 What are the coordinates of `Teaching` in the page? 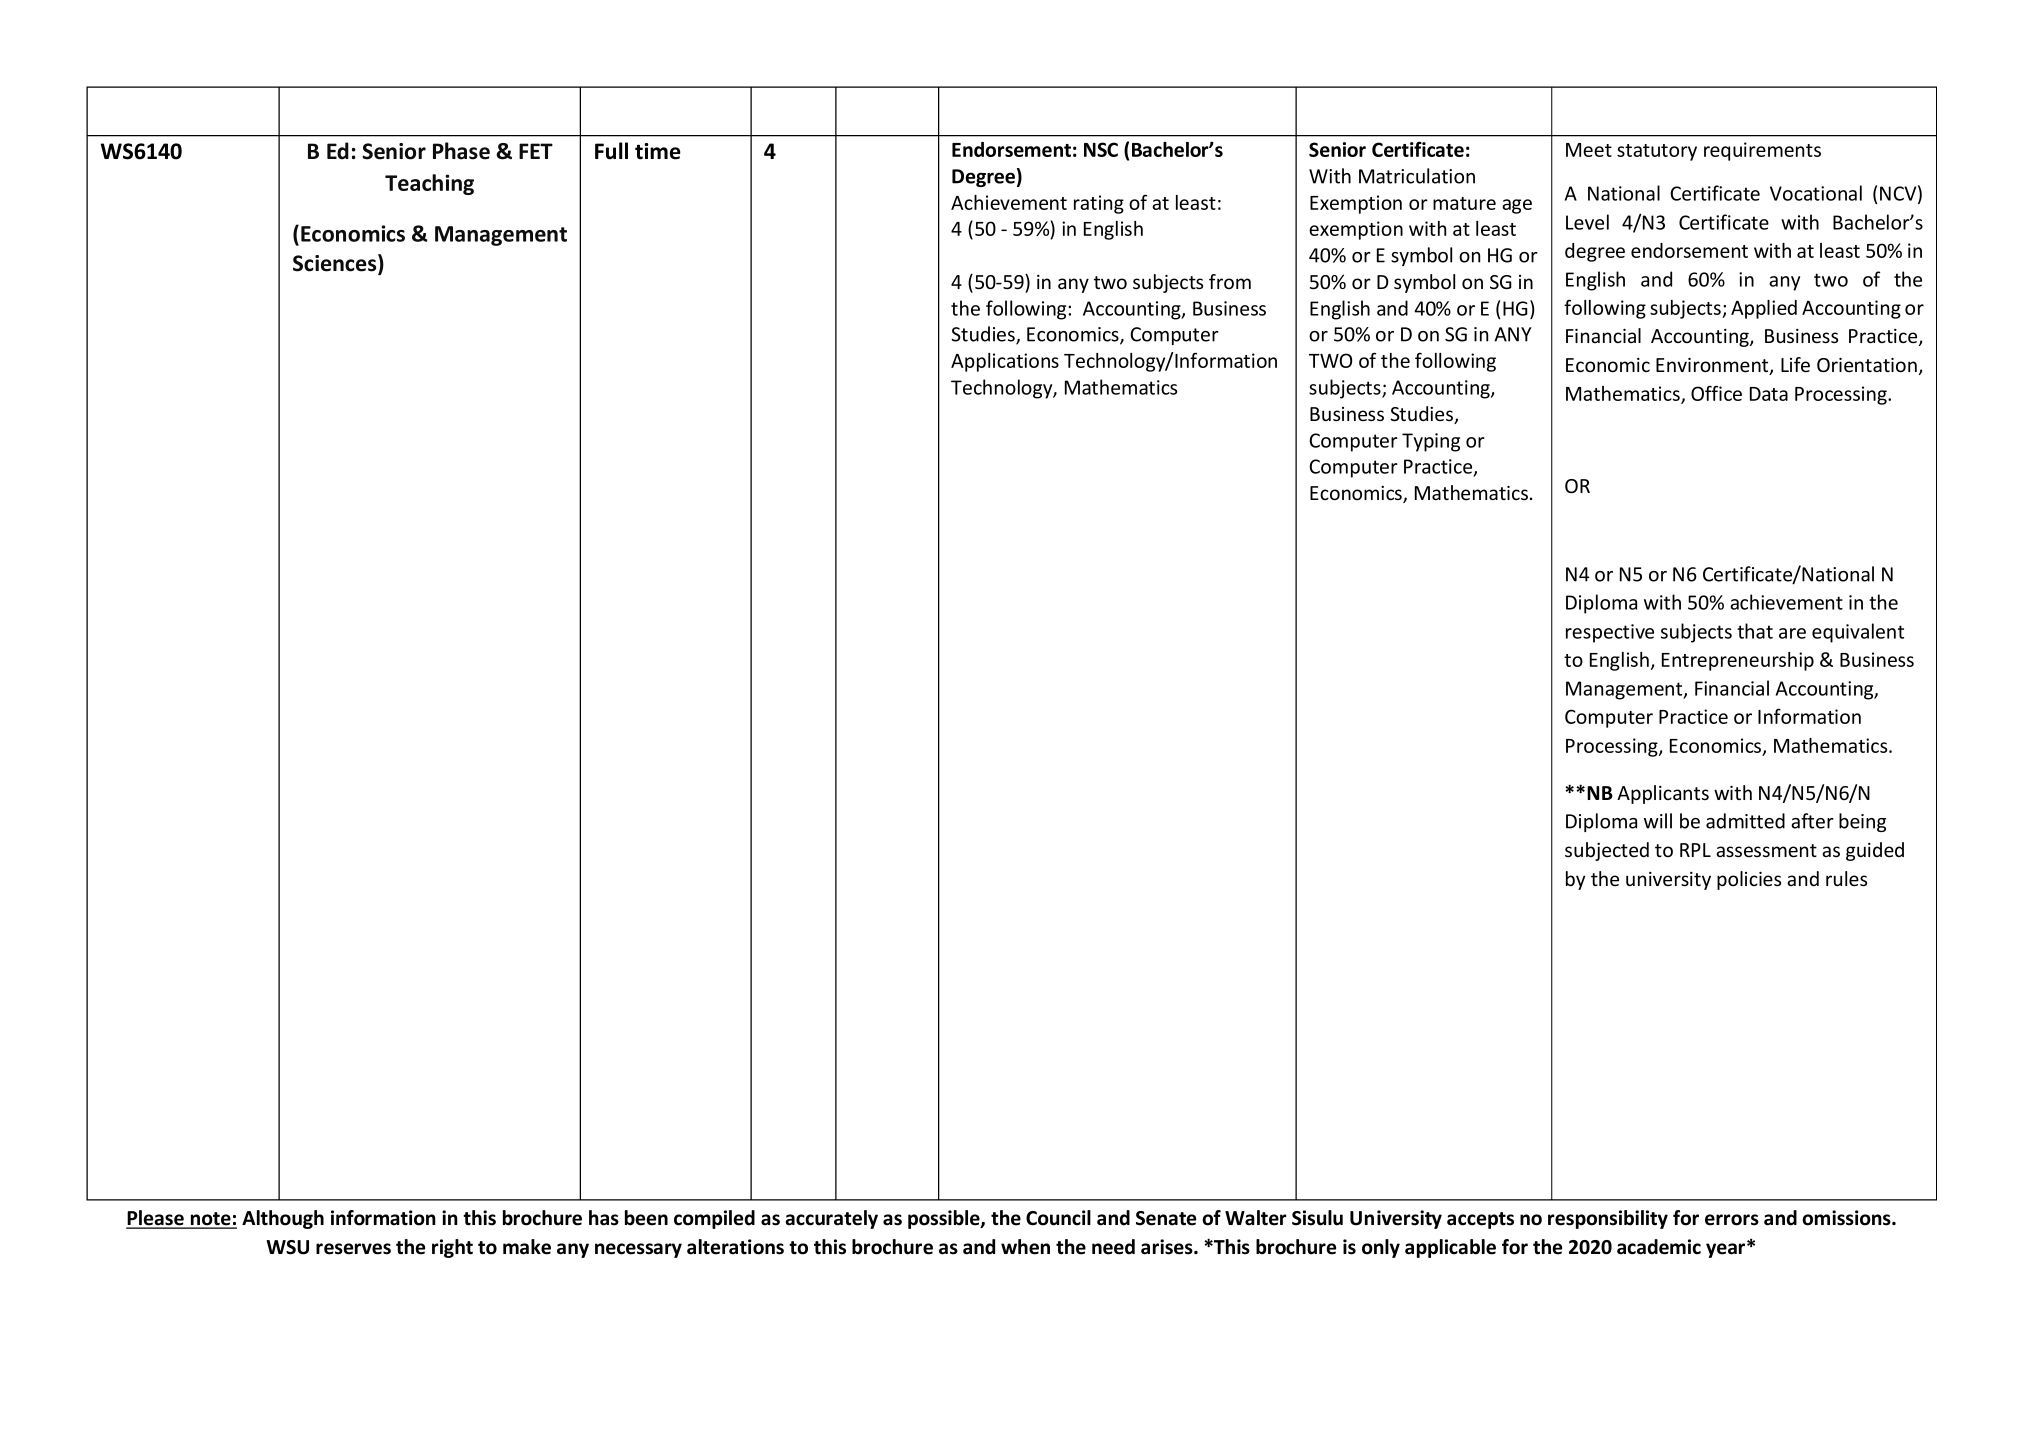 It's located at (429, 184).
